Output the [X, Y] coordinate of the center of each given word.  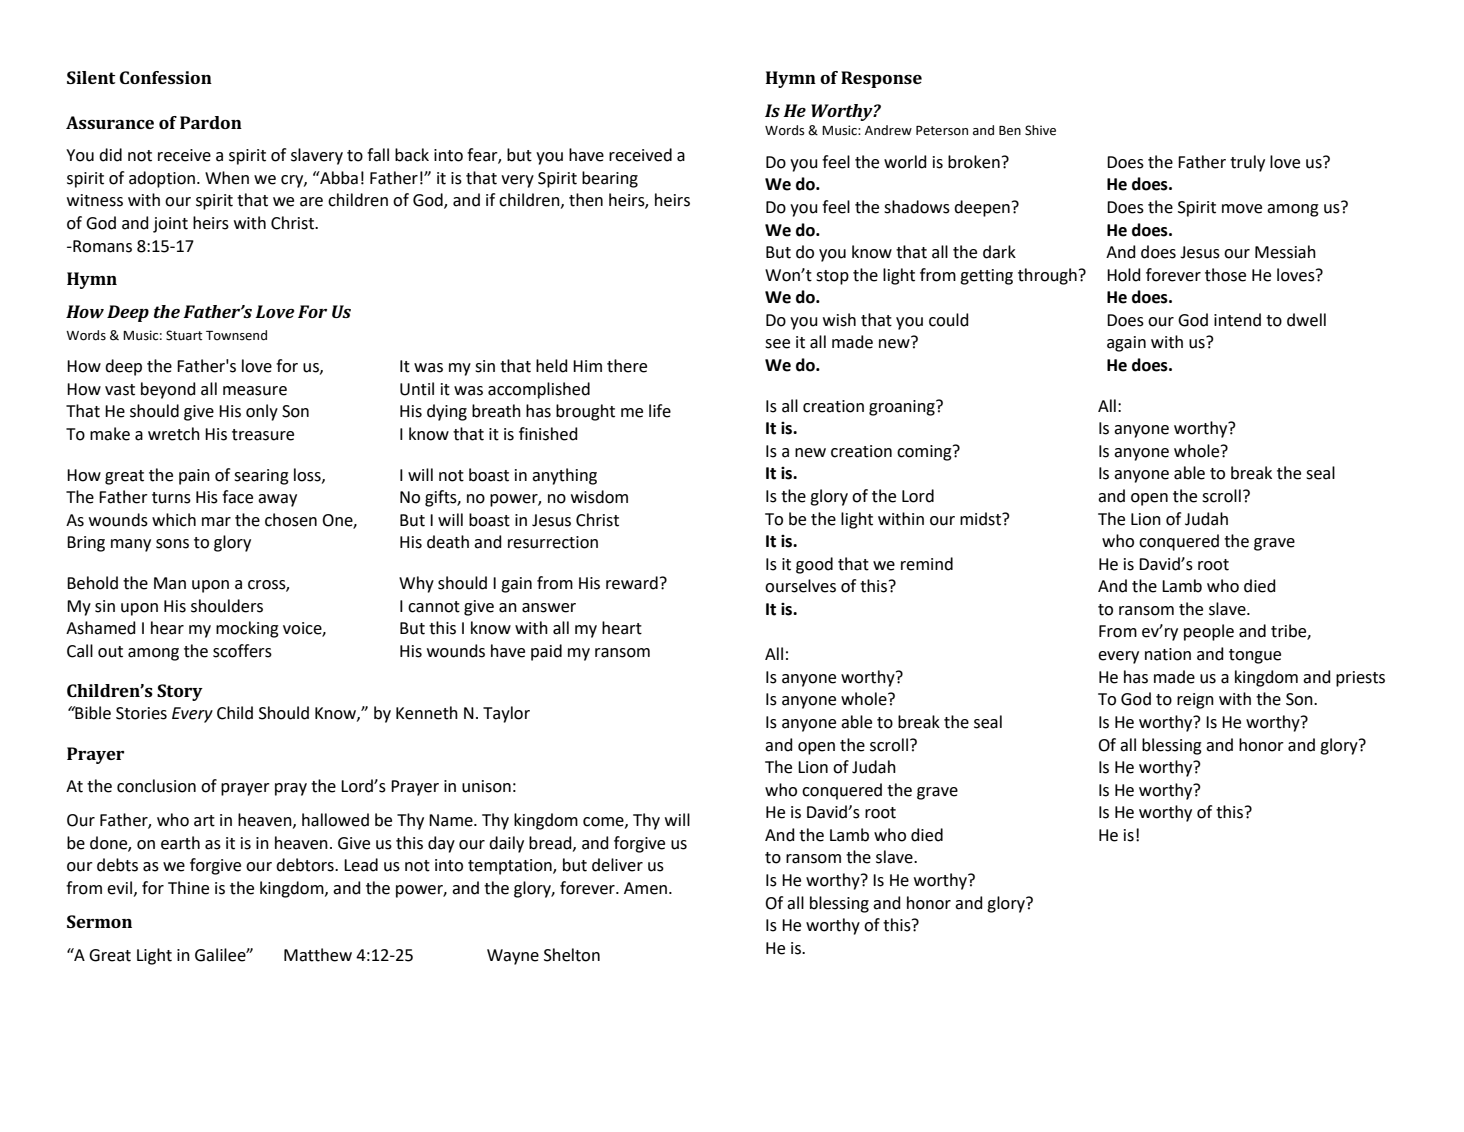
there [627, 366]
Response [881, 79]
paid [546, 652]
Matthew [318, 955]
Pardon [211, 122]
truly [1247, 163]
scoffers [242, 651]
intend [1237, 320]
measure [255, 391]
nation [1168, 654]
